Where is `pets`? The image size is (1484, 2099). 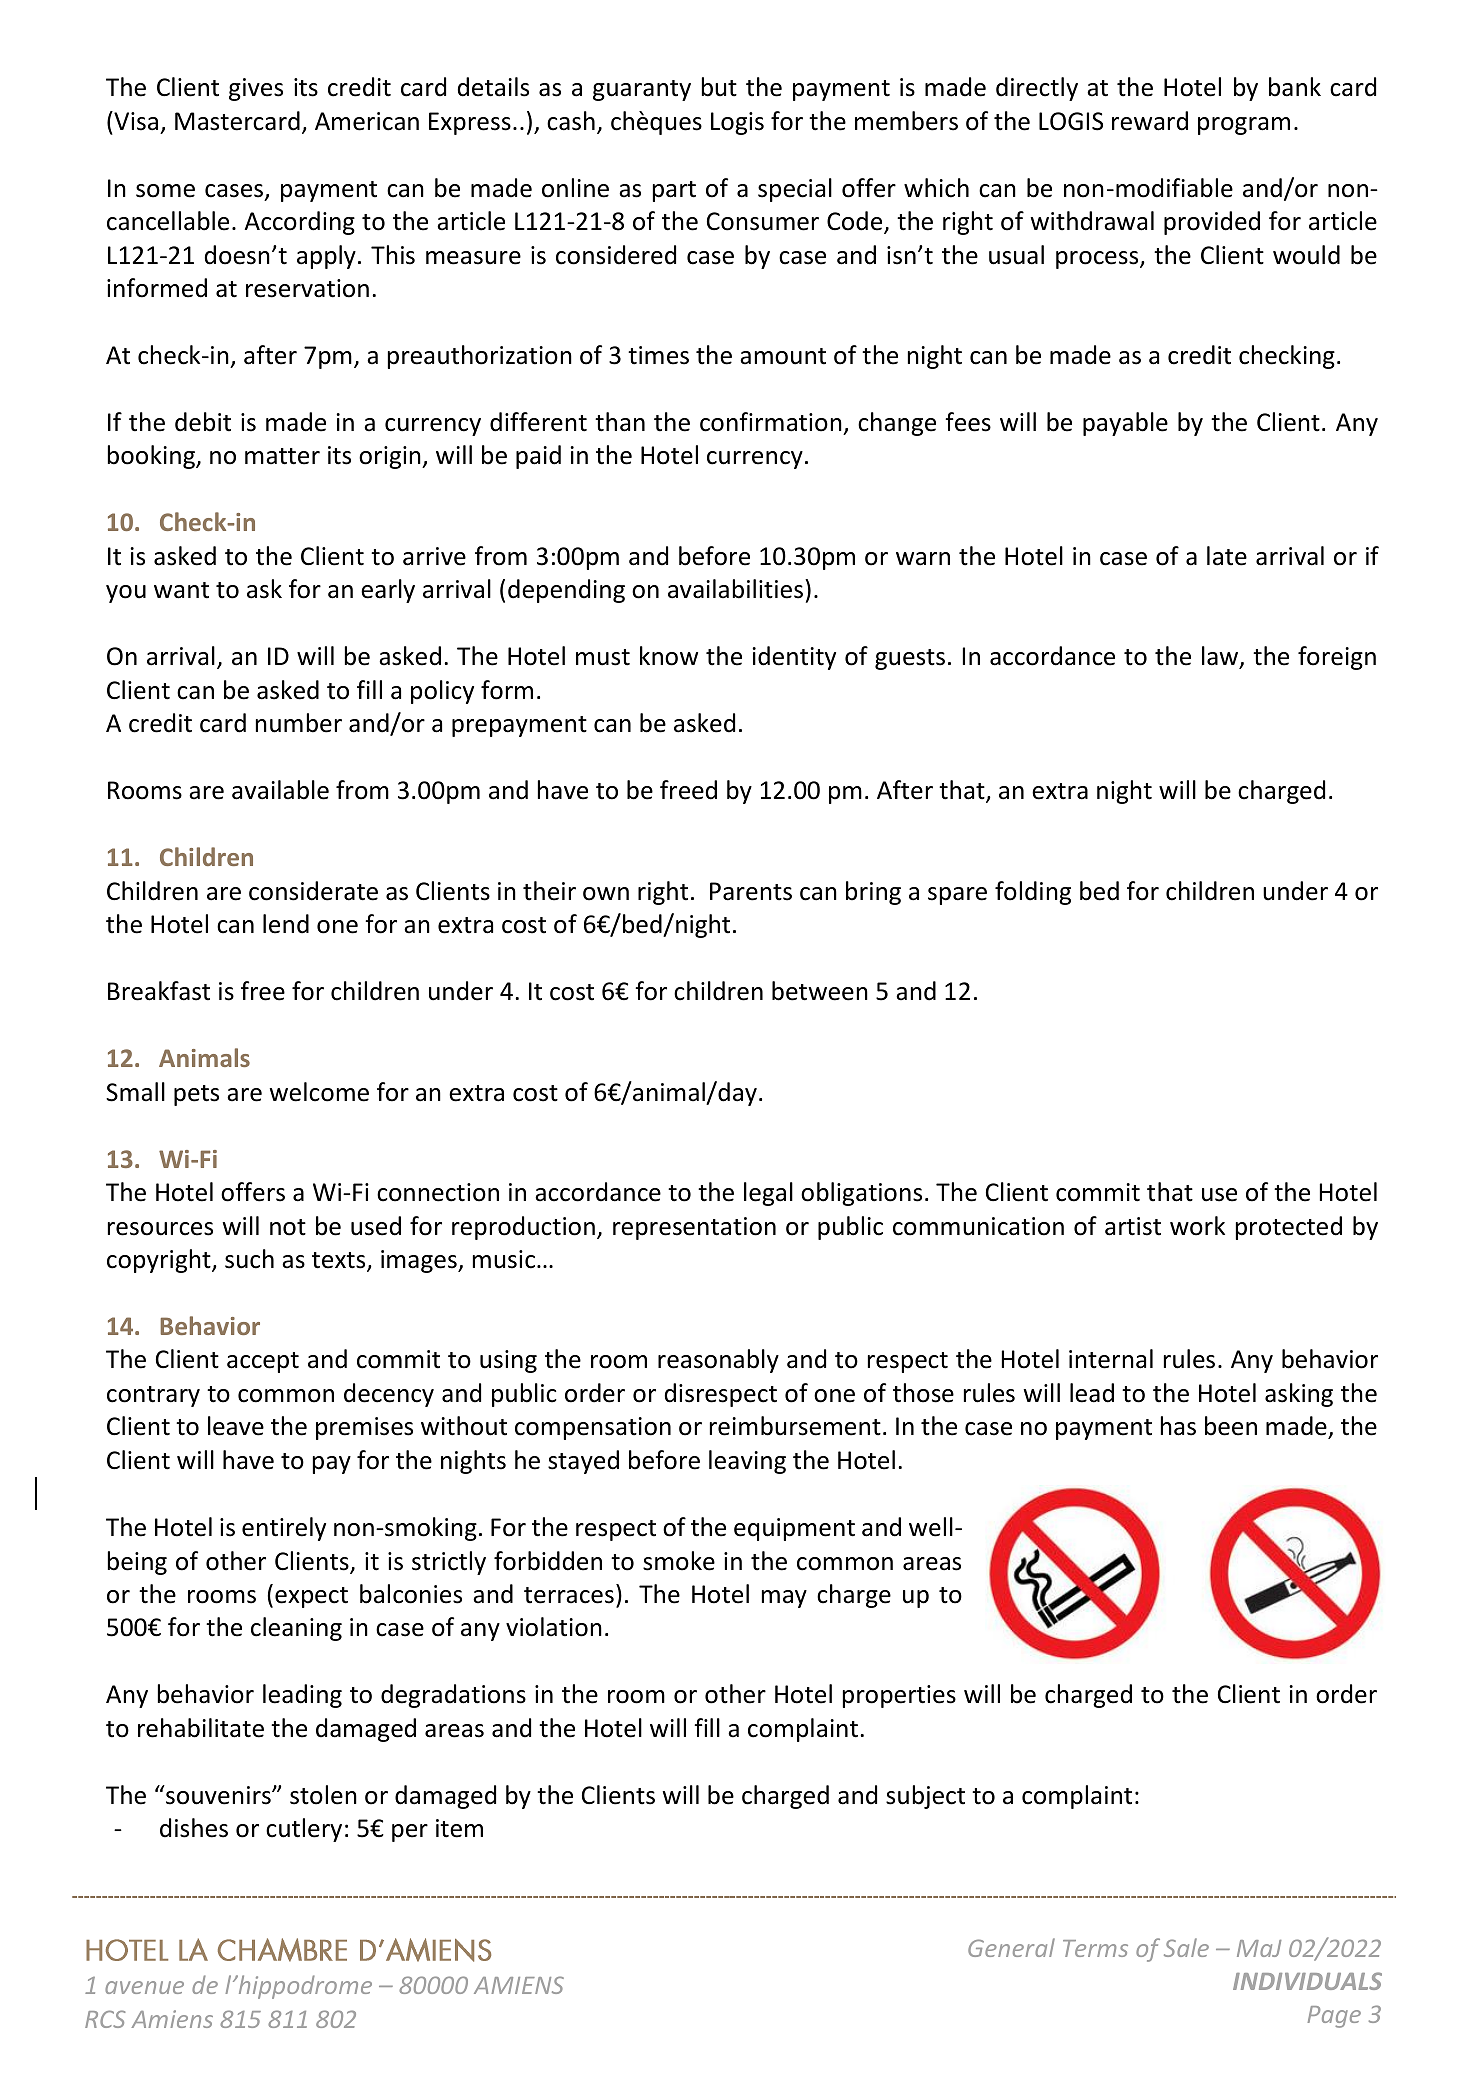 pets is located at coordinates (196, 1095).
